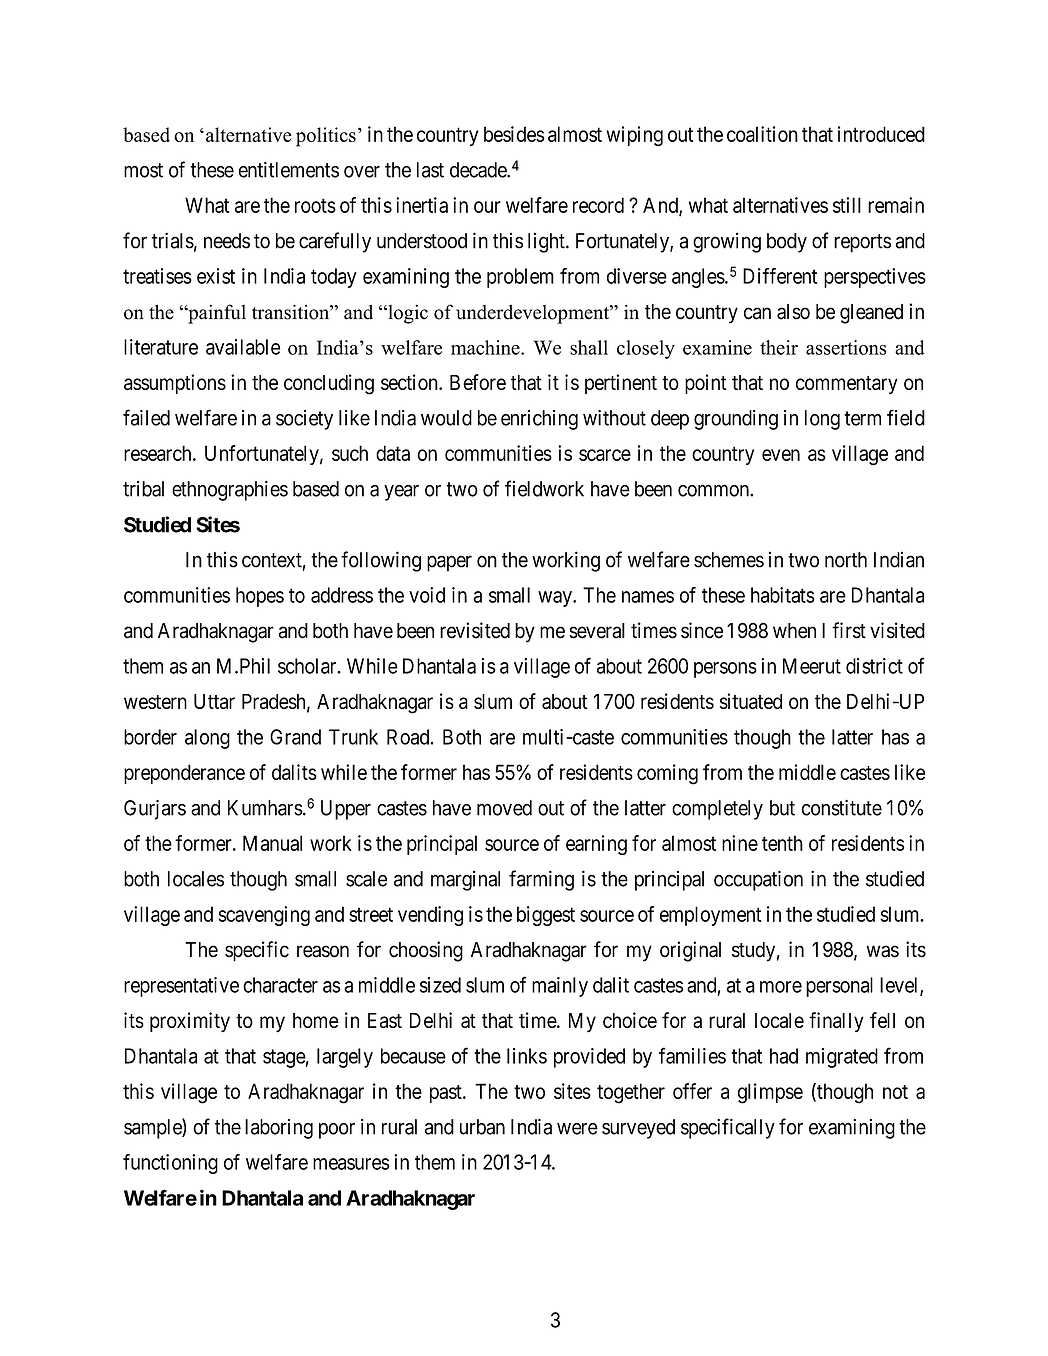  What do you see at coordinates (812, 666) in the document?
I see `Meerut` at bounding box center [812, 666].
